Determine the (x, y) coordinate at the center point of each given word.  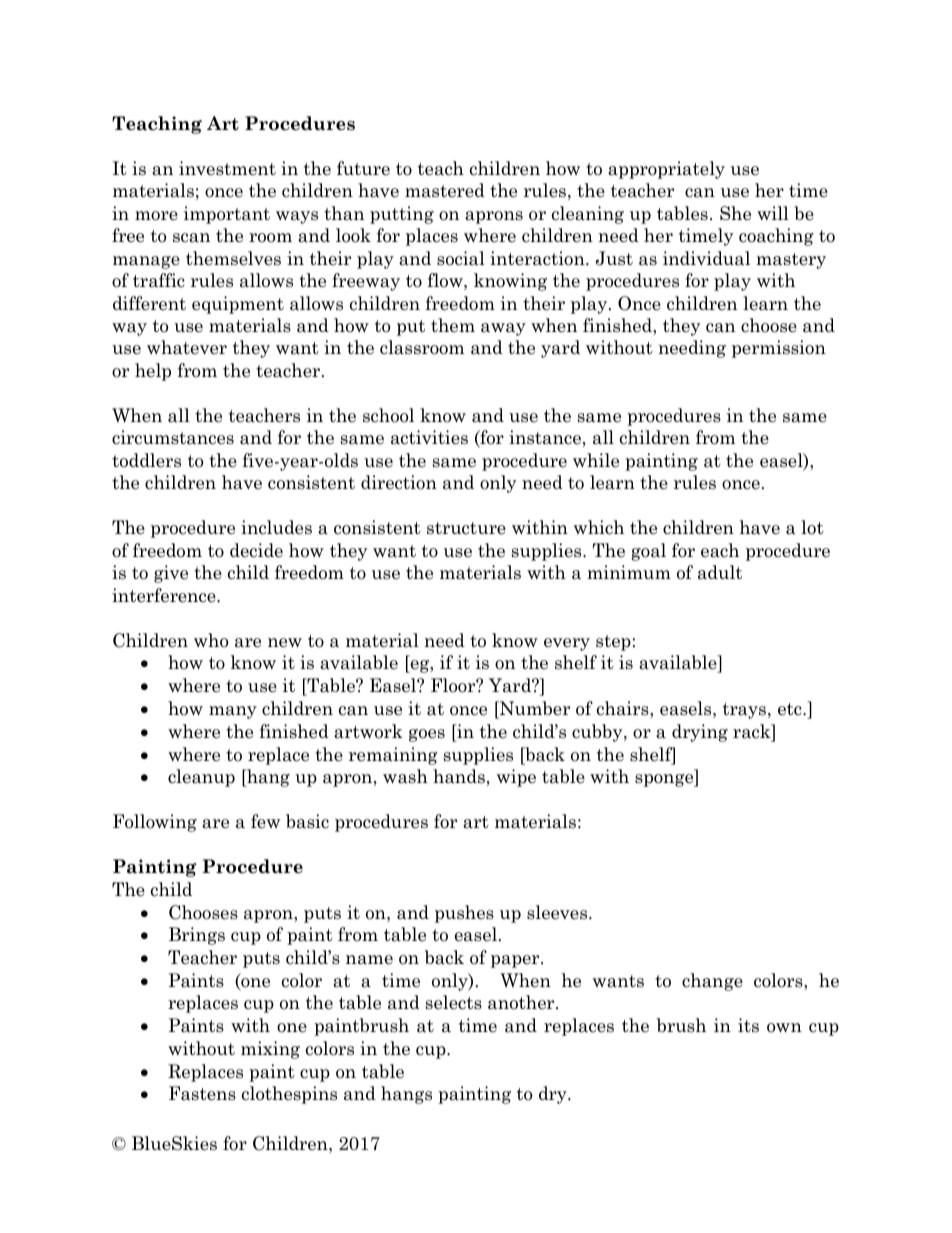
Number (534, 708)
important (227, 215)
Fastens (202, 1093)
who (211, 640)
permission (779, 349)
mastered (445, 190)
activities (429, 437)
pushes (464, 914)
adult (720, 572)
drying (700, 733)
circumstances (173, 437)
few (265, 821)
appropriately (666, 170)
